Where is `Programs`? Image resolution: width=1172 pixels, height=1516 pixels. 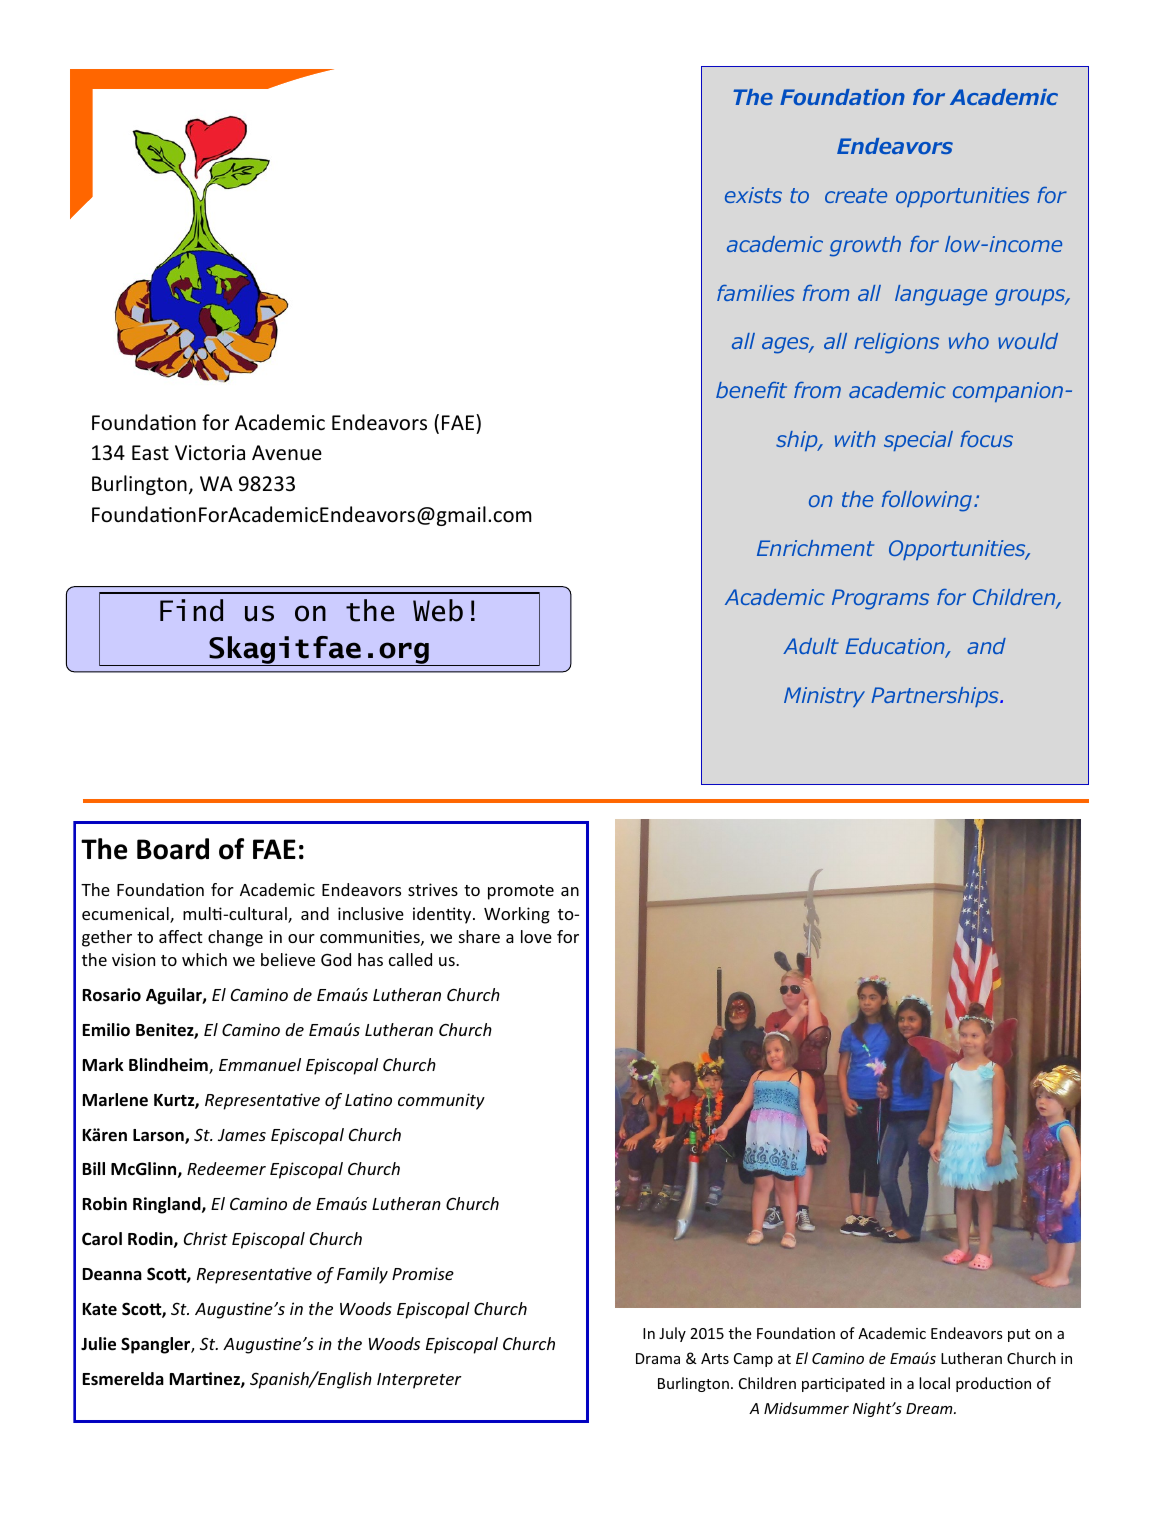 Programs is located at coordinates (880, 599).
